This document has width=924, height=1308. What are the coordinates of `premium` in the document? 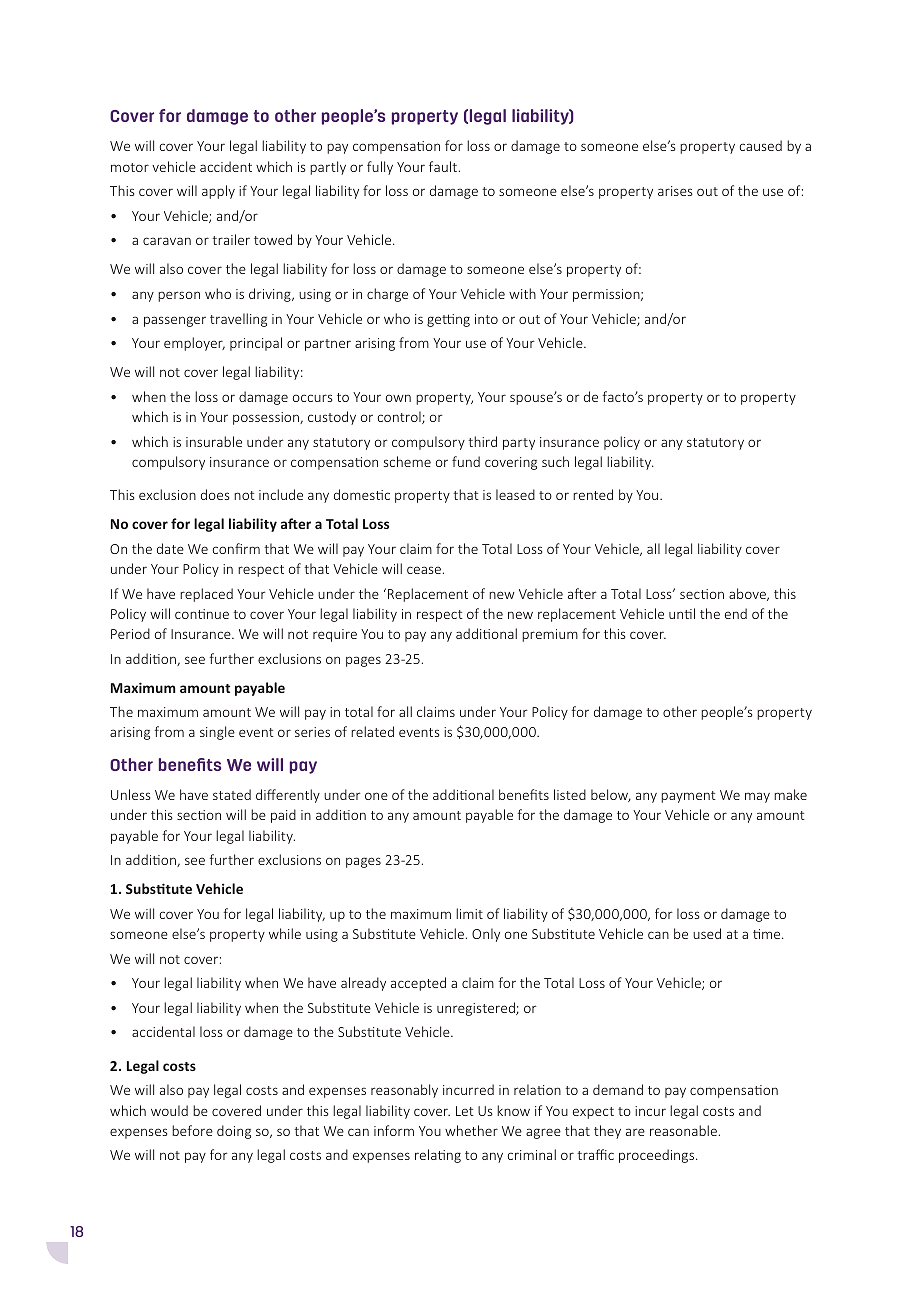 It's located at (550, 635).
